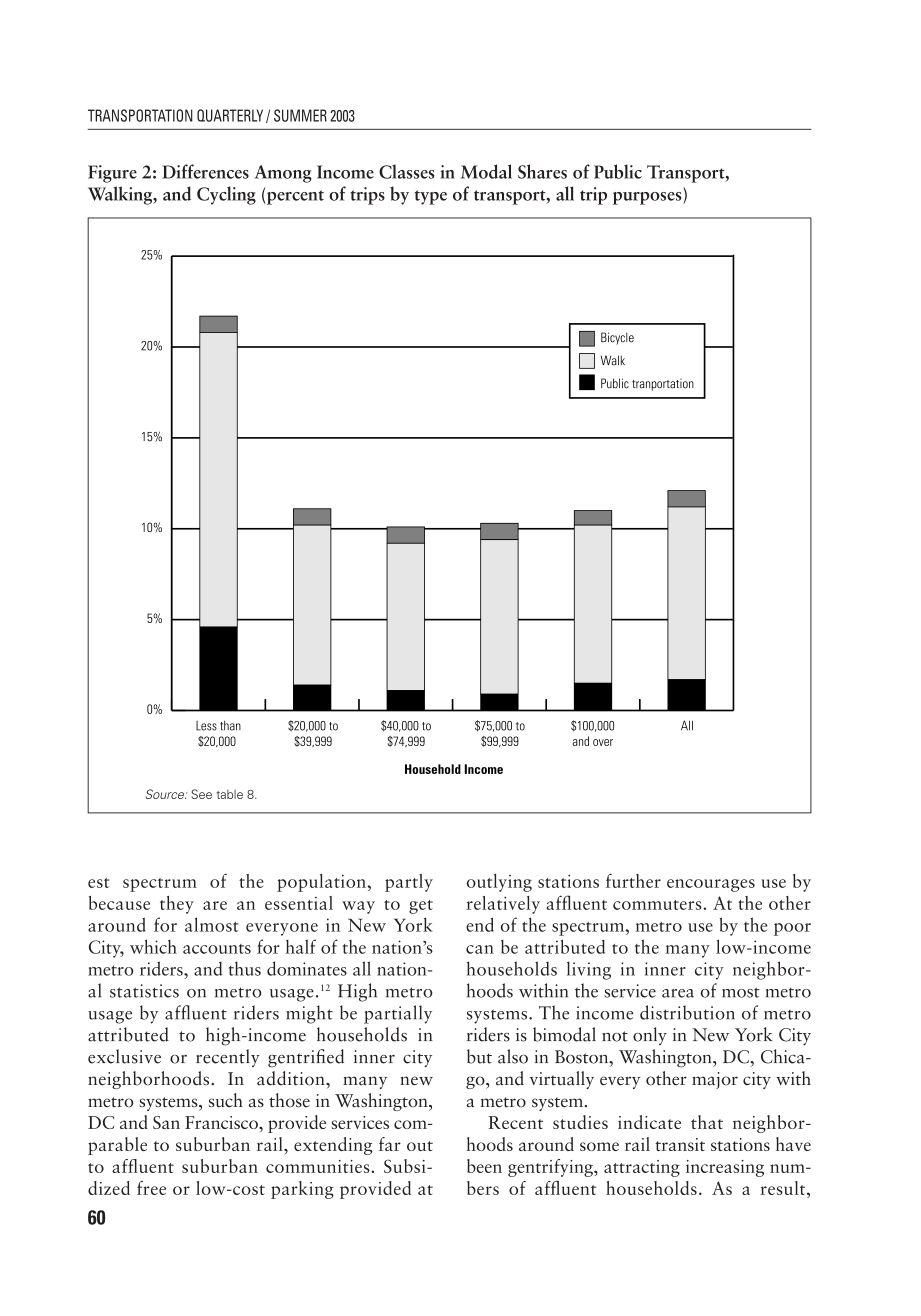 The width and height of the page is (921, 1316). I want to click on San, so click(166, 1122).
